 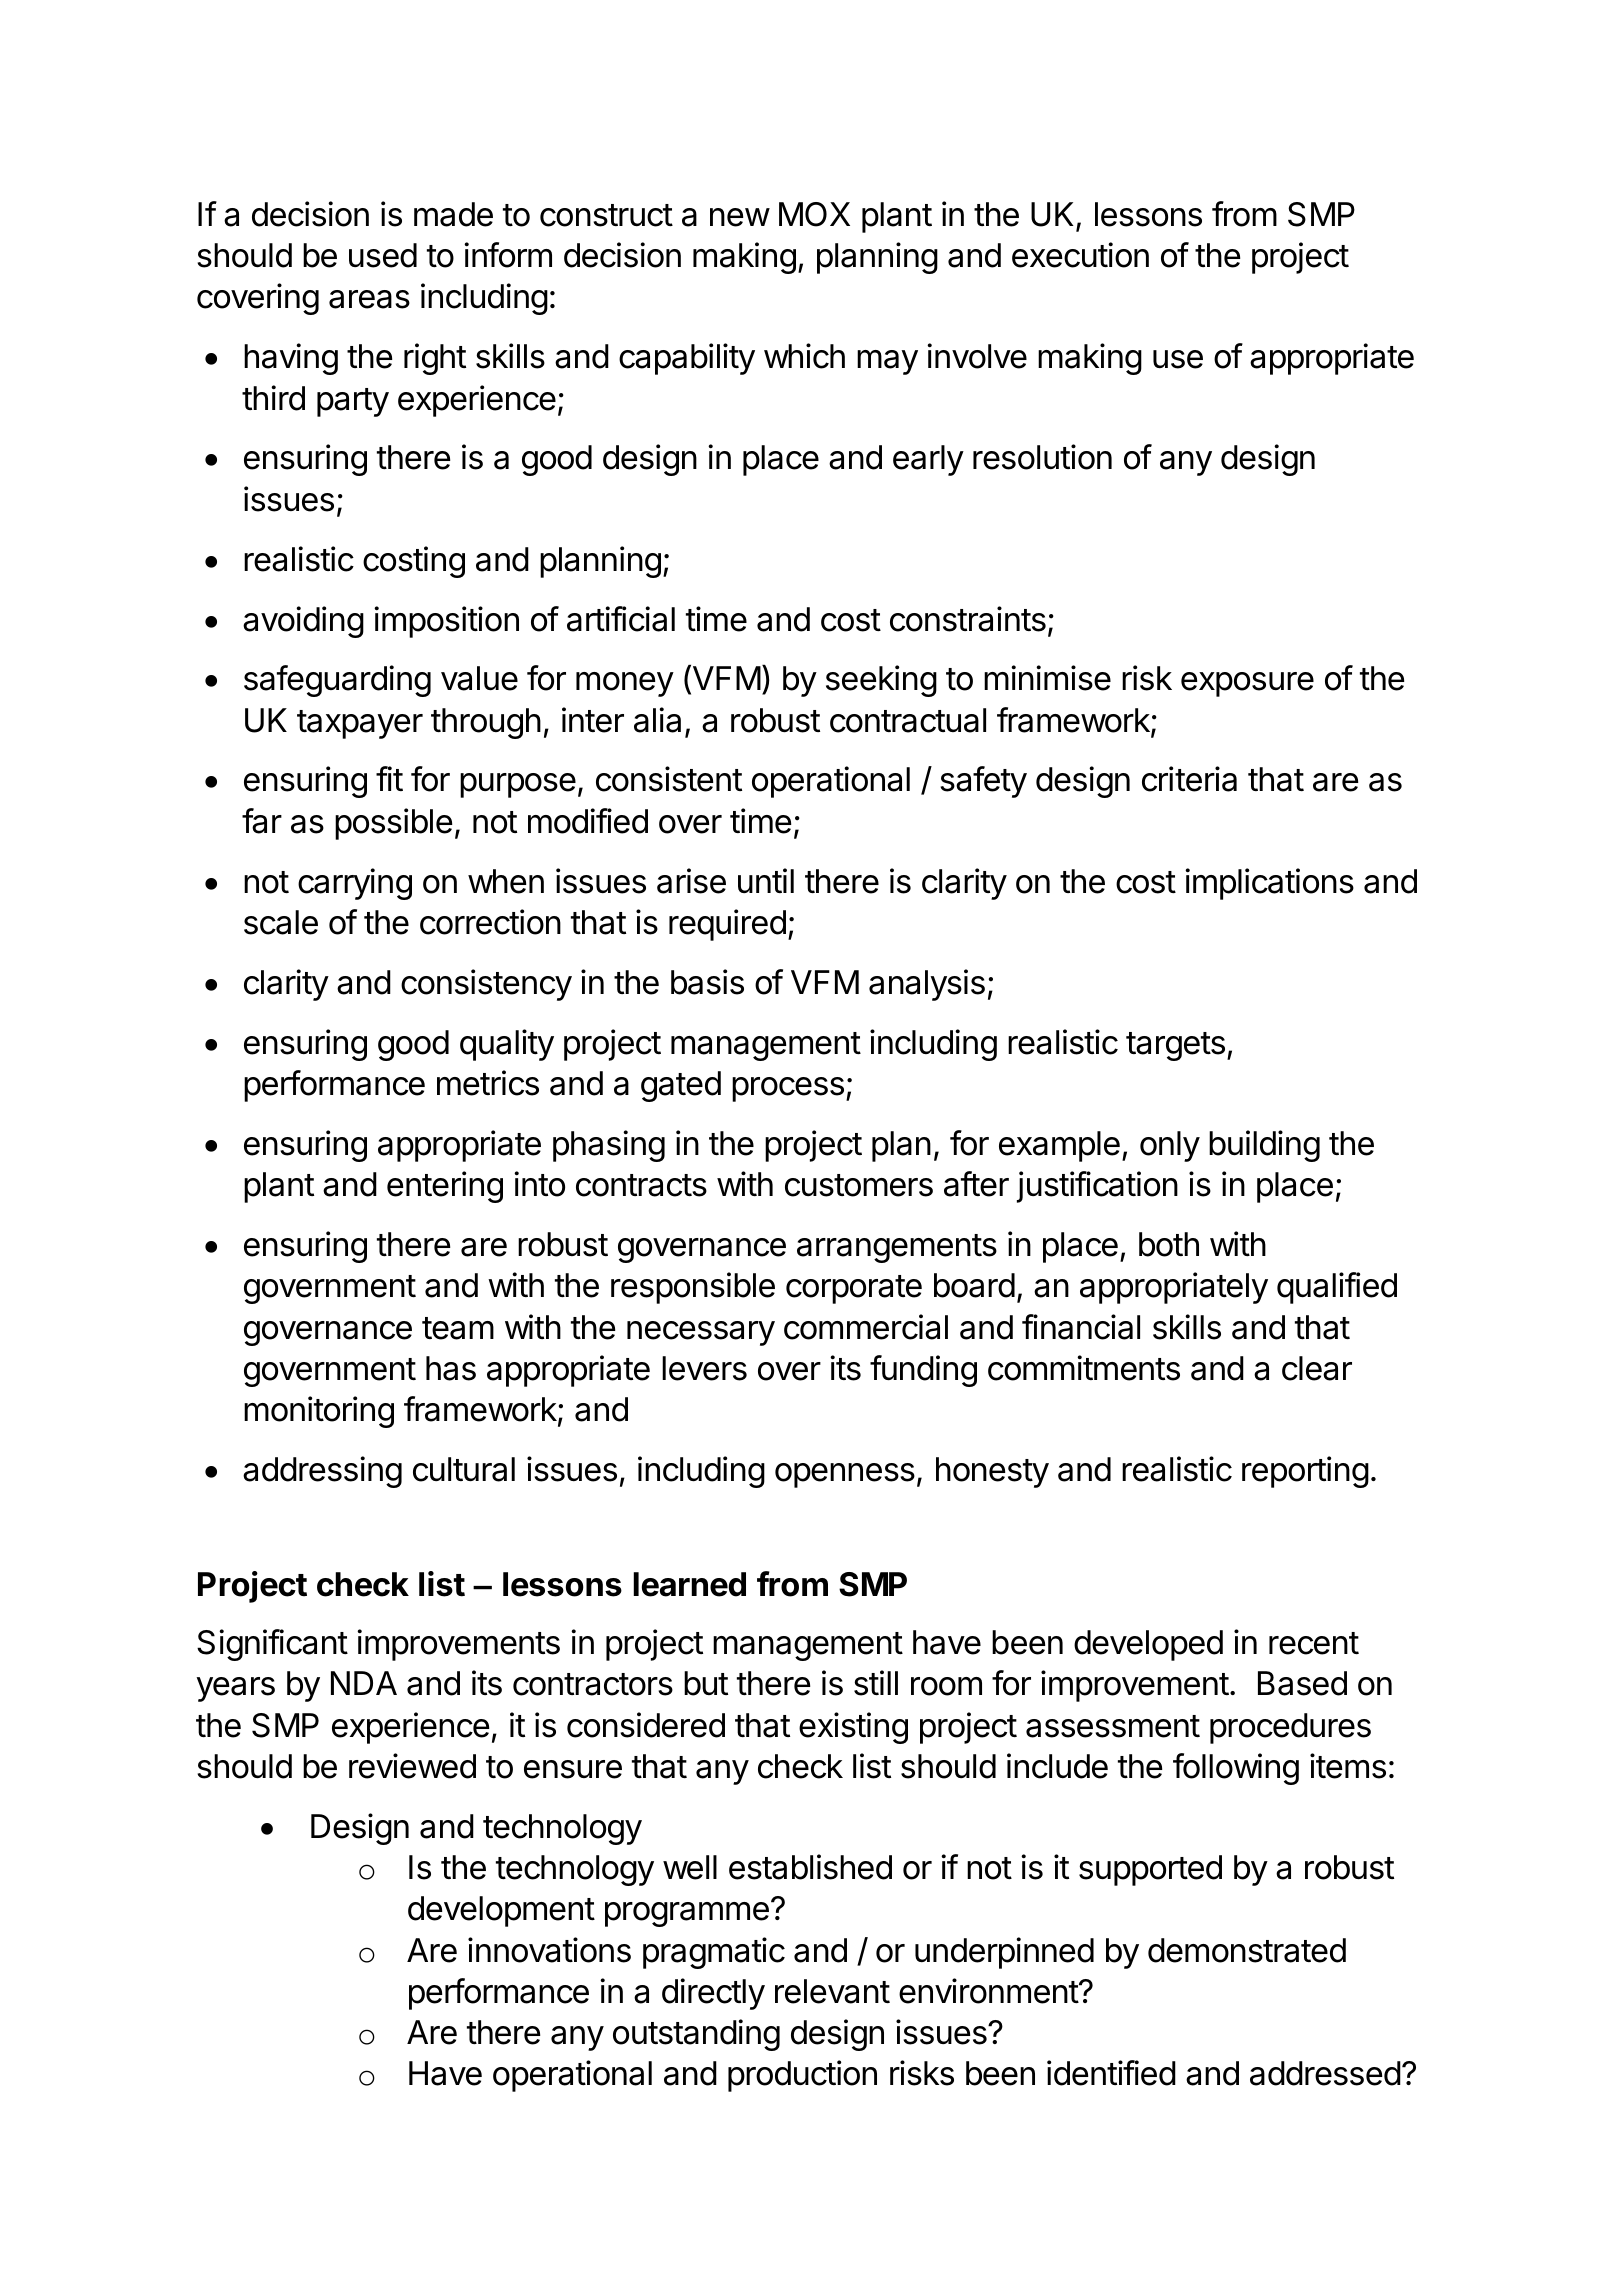 What do you see at coordinates (740, 217) in the screenshot?
I see `new` at bounding box center [740, 217].
